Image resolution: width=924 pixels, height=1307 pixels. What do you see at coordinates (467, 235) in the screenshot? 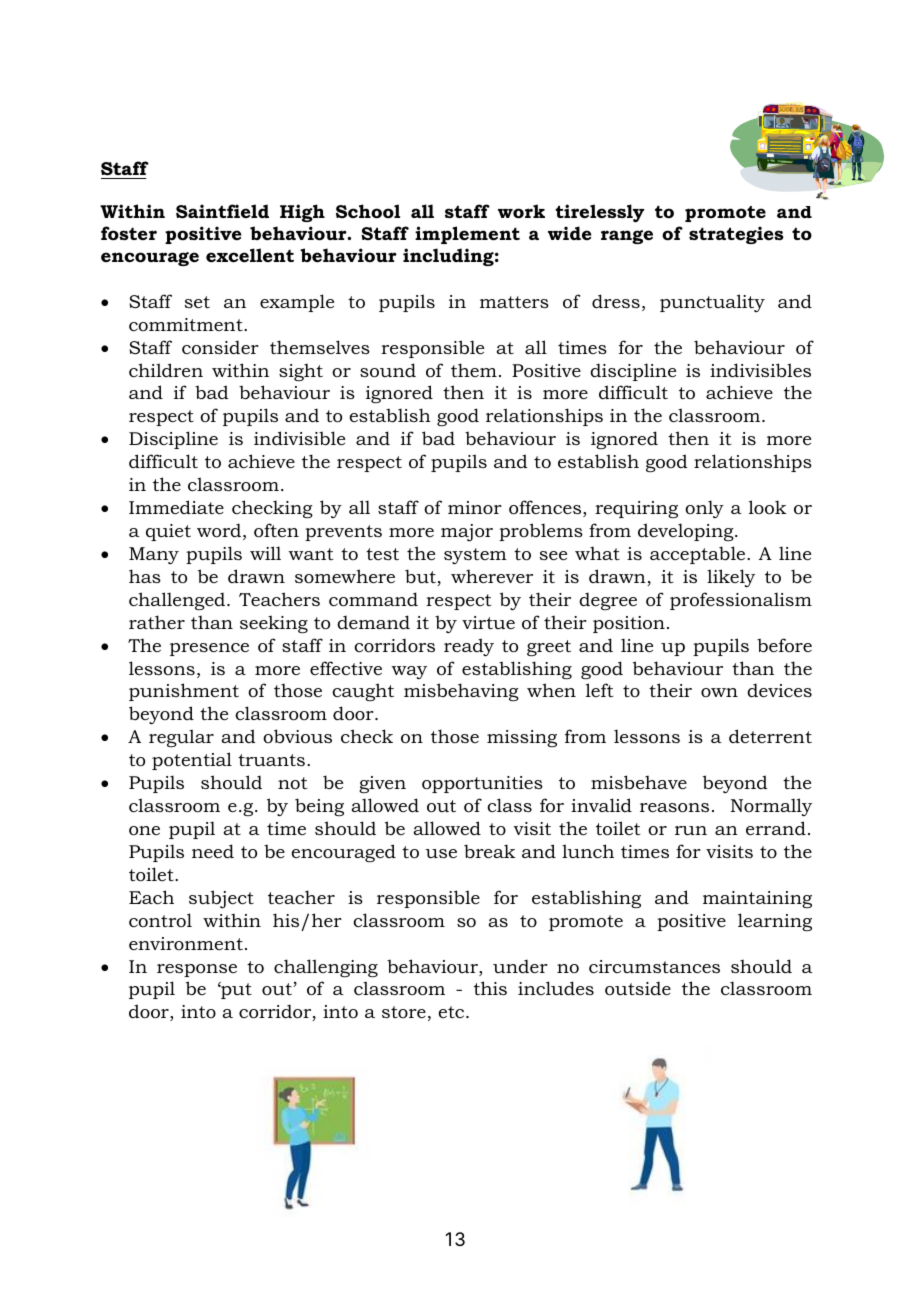
I see `implement` at bounding box center [467, 235].
